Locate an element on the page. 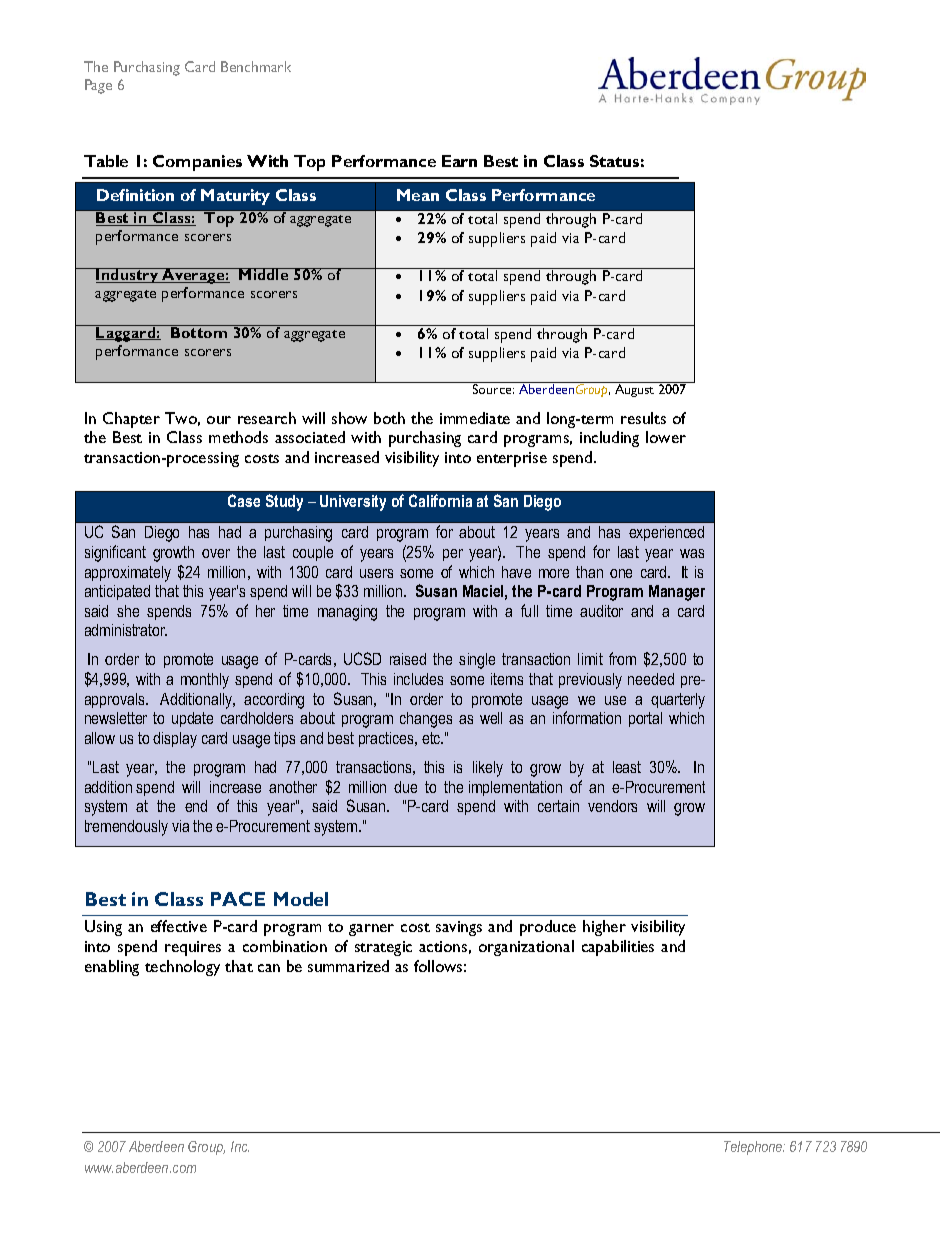 This page has height=1233, width=952. she is located at coordinates (128, 611).
